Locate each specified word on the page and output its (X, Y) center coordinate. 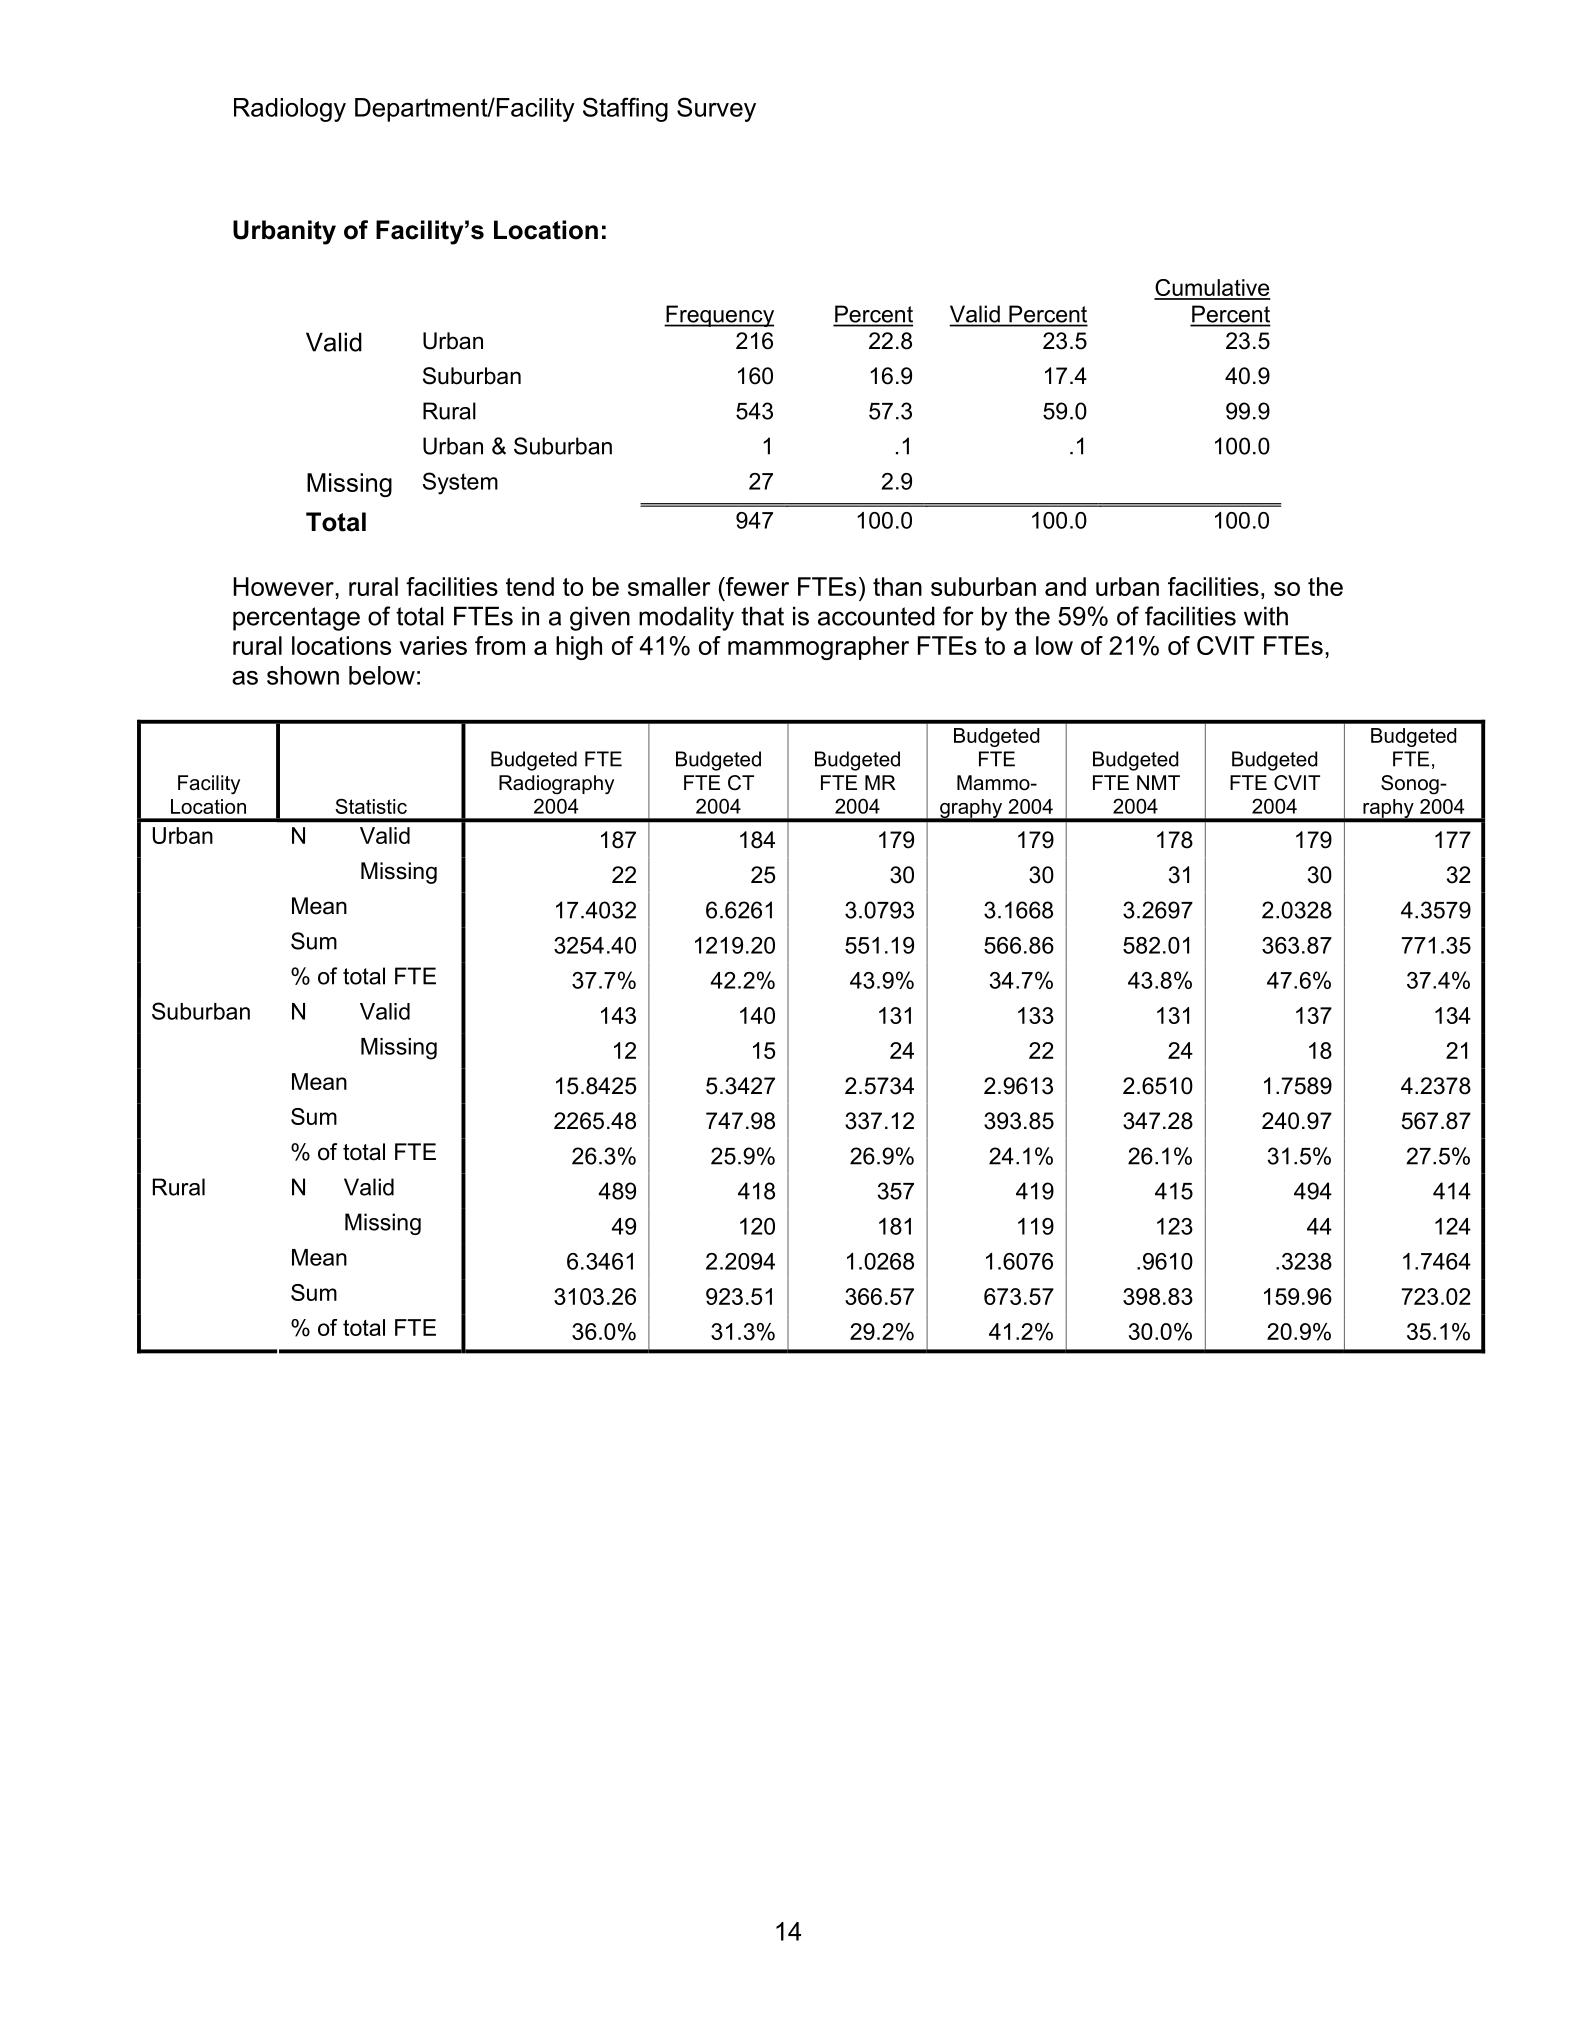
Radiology (290, 110)
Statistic (371, 806)
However (285, 586)
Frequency (719, 316)
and (1065, 586)
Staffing (625, 109)
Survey (716, 109)
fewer (756, 586)
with (1266, 616)
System (460, 483)
